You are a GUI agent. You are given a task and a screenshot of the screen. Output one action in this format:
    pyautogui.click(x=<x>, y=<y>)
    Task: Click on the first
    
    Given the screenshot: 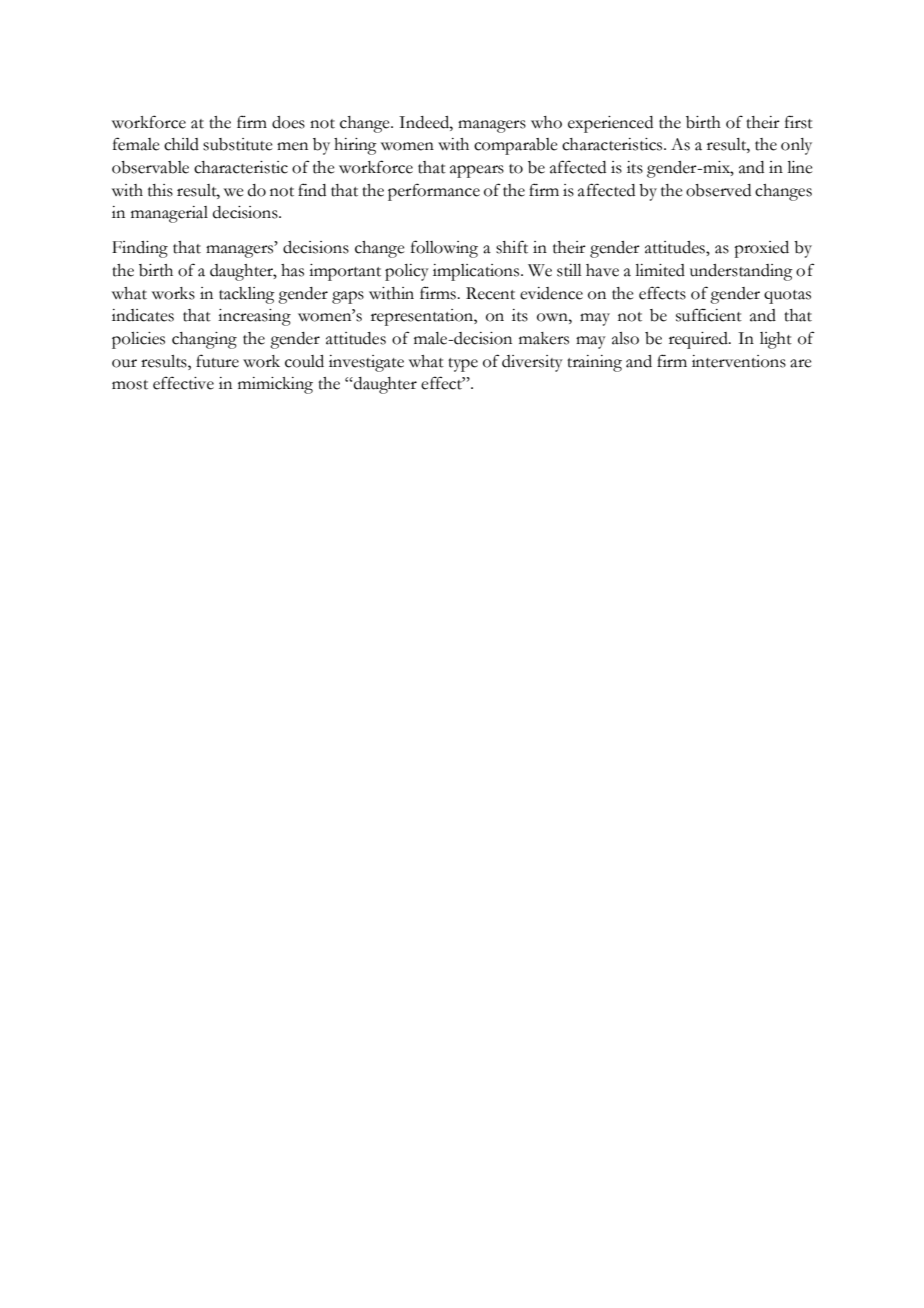 What is the action you would take?
    pyautogui.click(x=799, y=122)
